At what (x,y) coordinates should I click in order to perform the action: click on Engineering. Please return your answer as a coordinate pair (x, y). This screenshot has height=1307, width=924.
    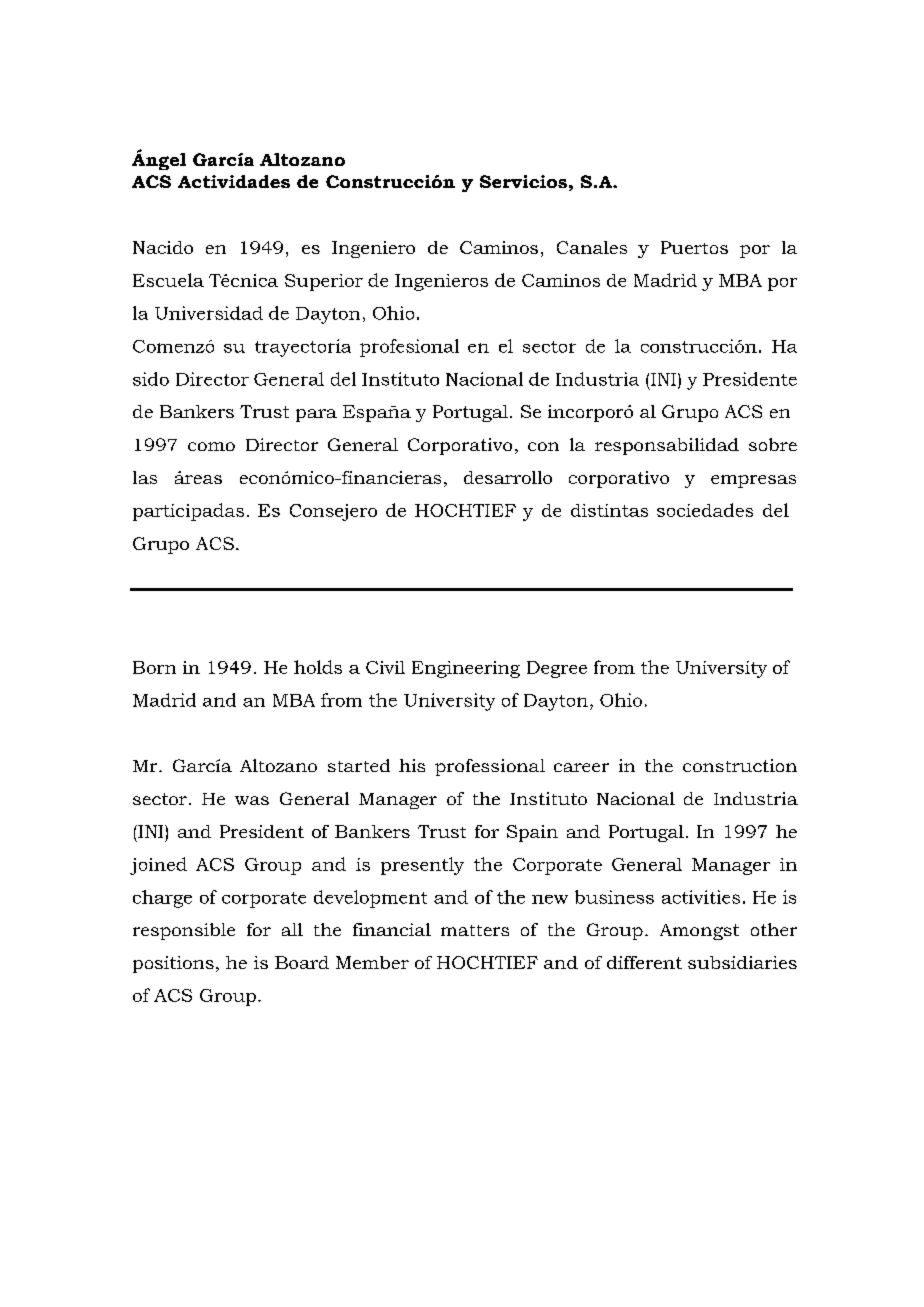
    Looking at the image, I should click on (466, 669).
